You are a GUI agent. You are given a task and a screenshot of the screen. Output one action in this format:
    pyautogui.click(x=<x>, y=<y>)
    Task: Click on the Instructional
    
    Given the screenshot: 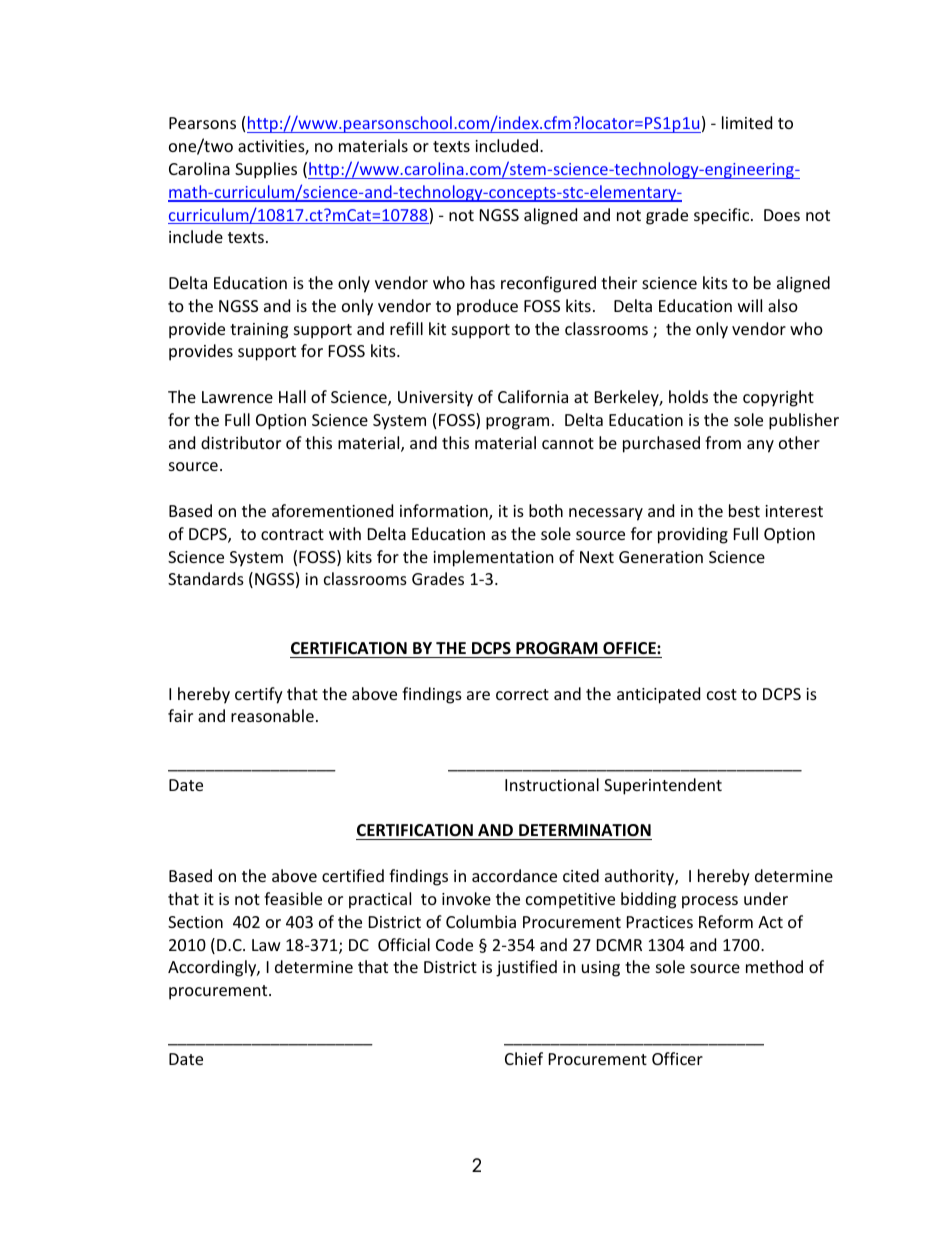 What is the action you would take?
    pyautogui.click(x=552, y=784)
